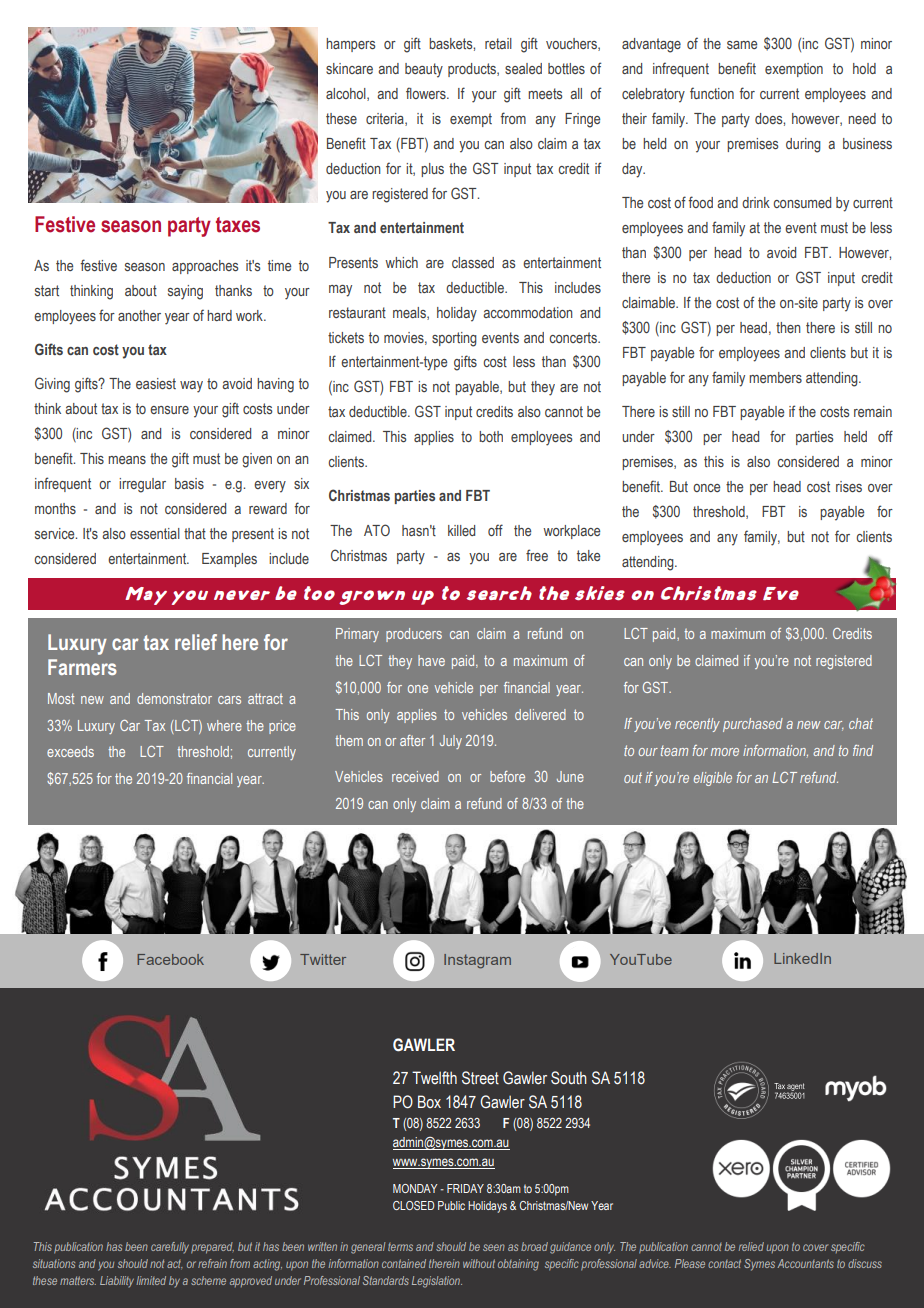 This screenshot has width=924, height=1308. I want to click on eligible, so click(713, 779).
